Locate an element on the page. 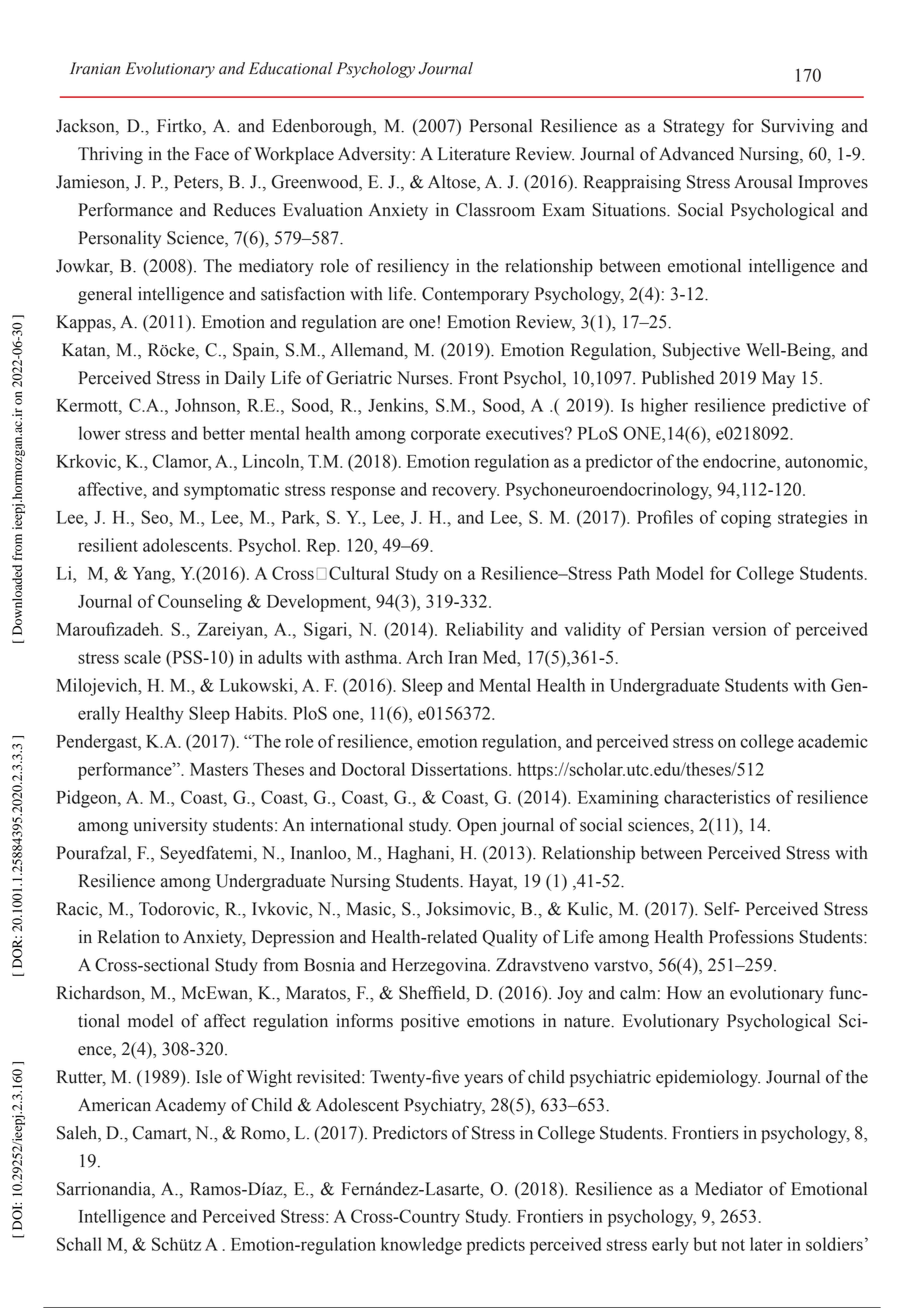  university is located at coordinates (170, 826).
